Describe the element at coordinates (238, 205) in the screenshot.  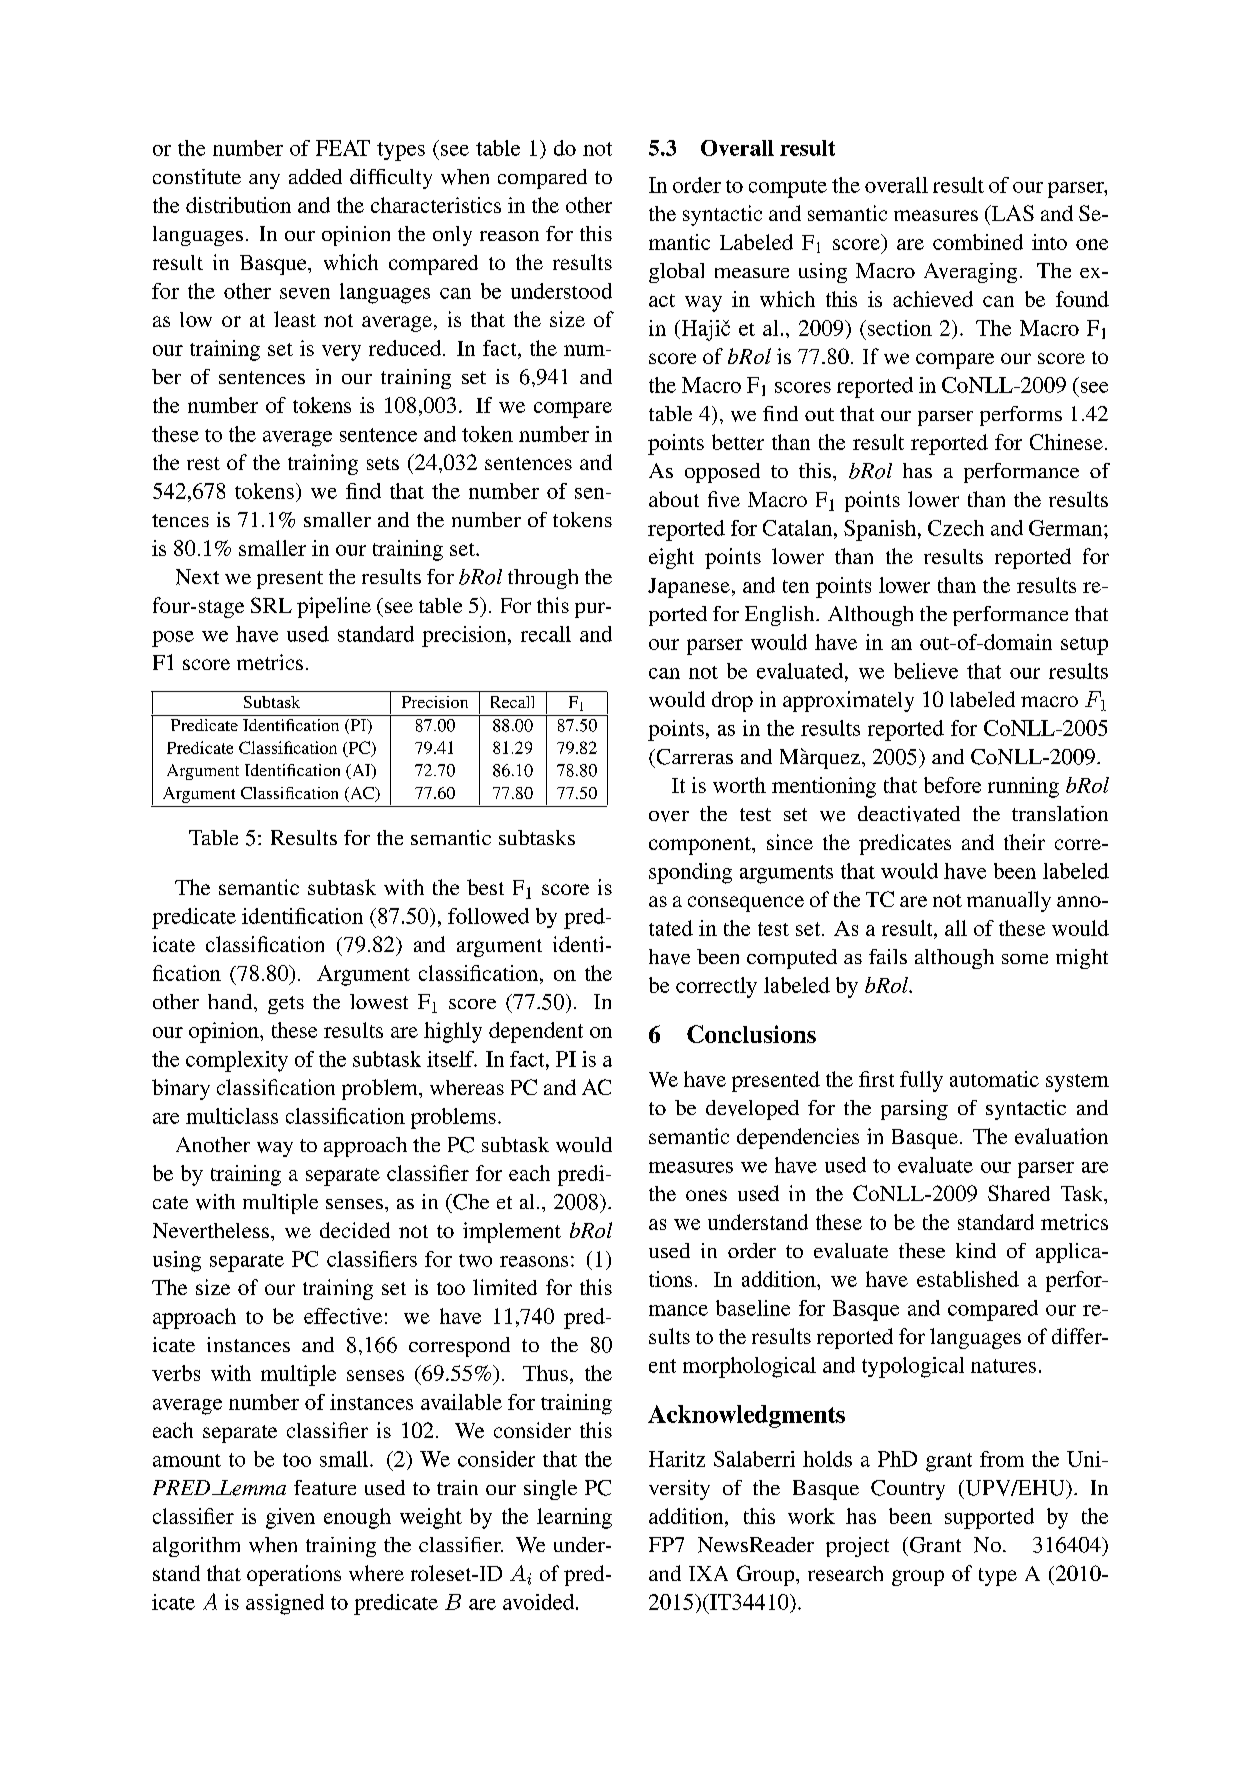
I see `distribution` at that location.
